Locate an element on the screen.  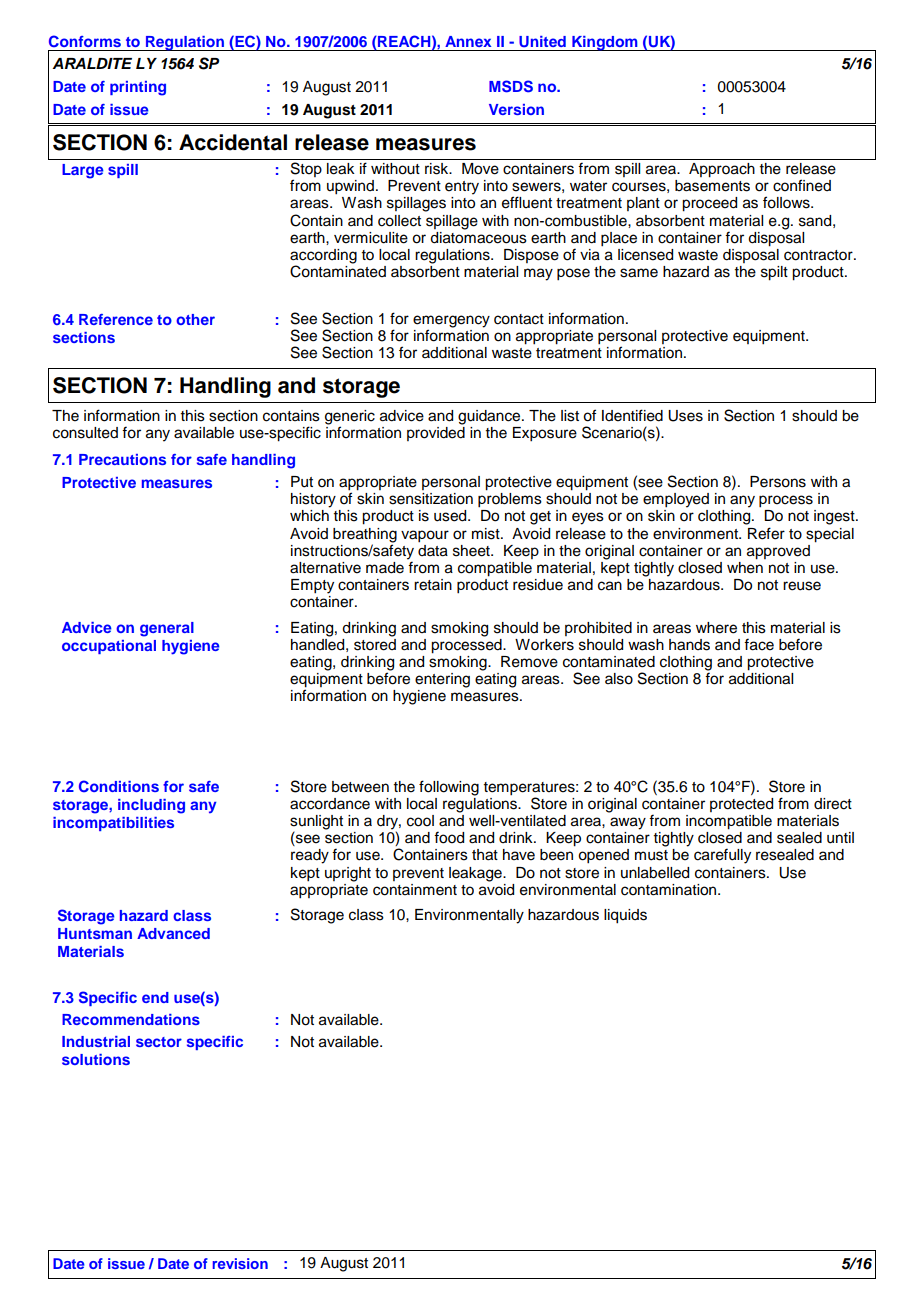
general is located at coordinates (167, 629).
